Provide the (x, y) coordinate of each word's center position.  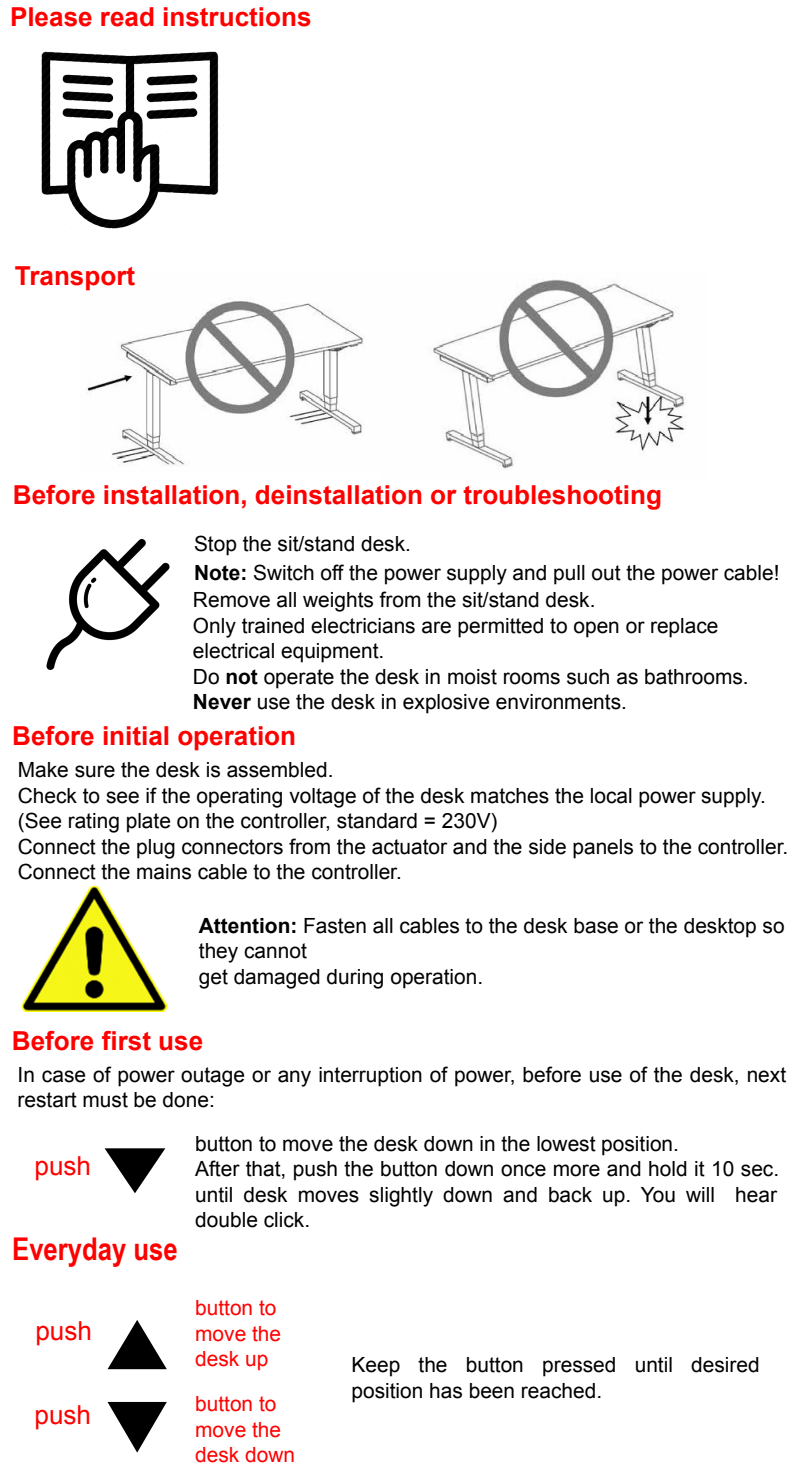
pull (569, 575)
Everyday (70, 1252)
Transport (75, 278)
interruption (370, 1077)
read (127, 17)
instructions (237, 17)
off (332, 572)
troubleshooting (562, 497)
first (126, 1041)
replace (684, 628)
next (767, 1075)
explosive (446, 704)
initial (136, 736)
